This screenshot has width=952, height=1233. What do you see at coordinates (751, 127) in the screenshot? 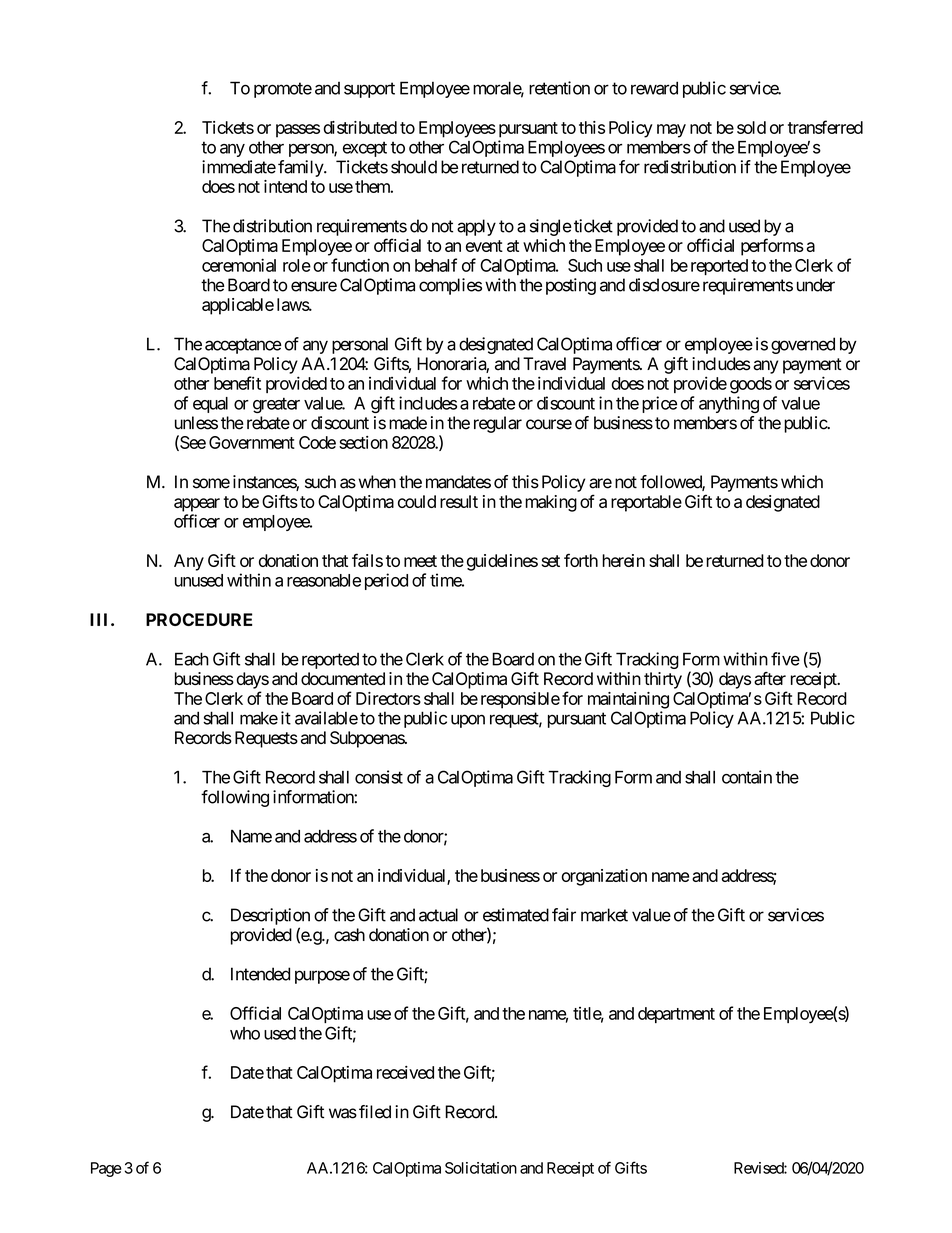
I see `sold` at bounding box center [751, 127].
